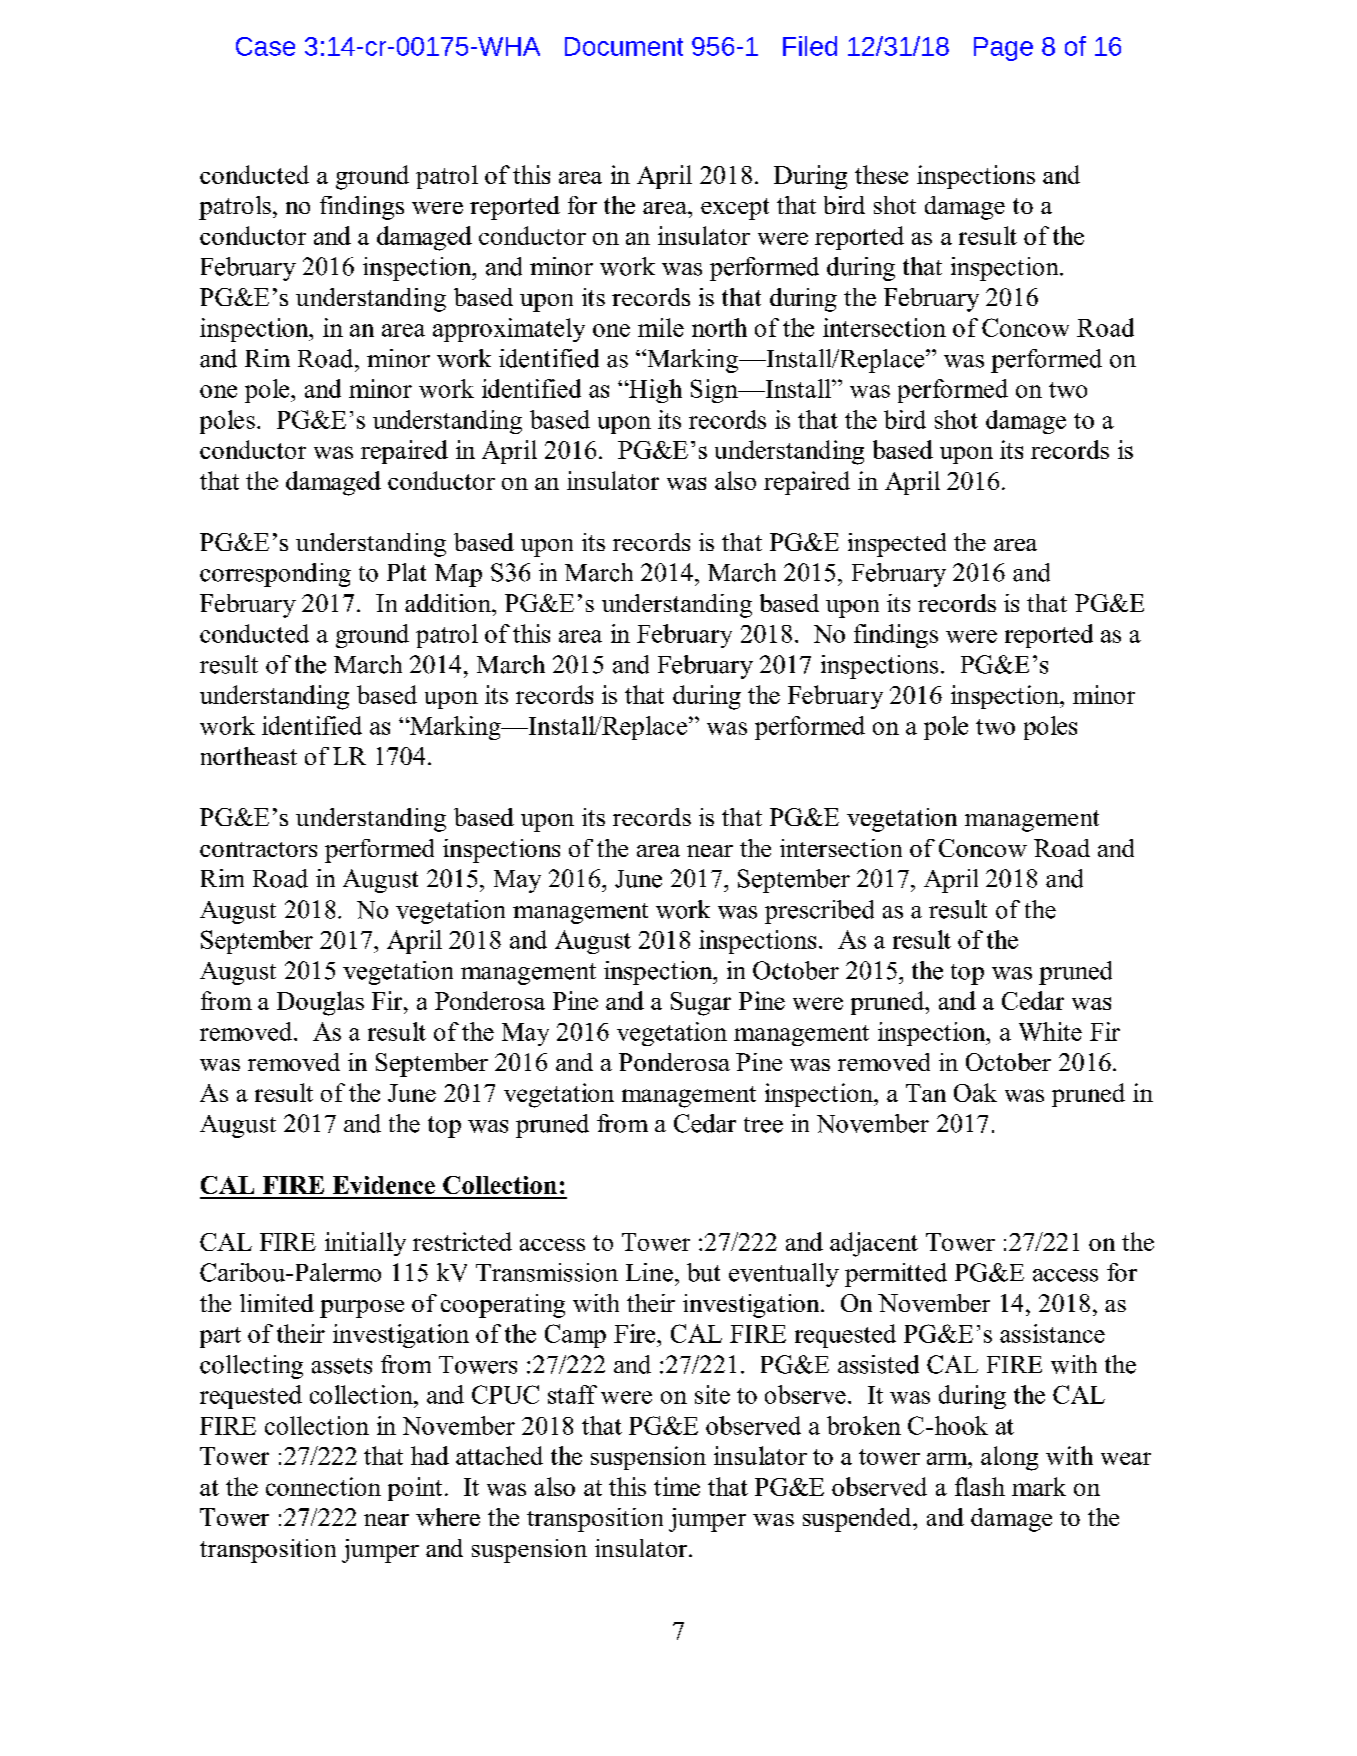 The width and height of the document is (1357, 1756). I want to click on Page, so click(1003, 49).
